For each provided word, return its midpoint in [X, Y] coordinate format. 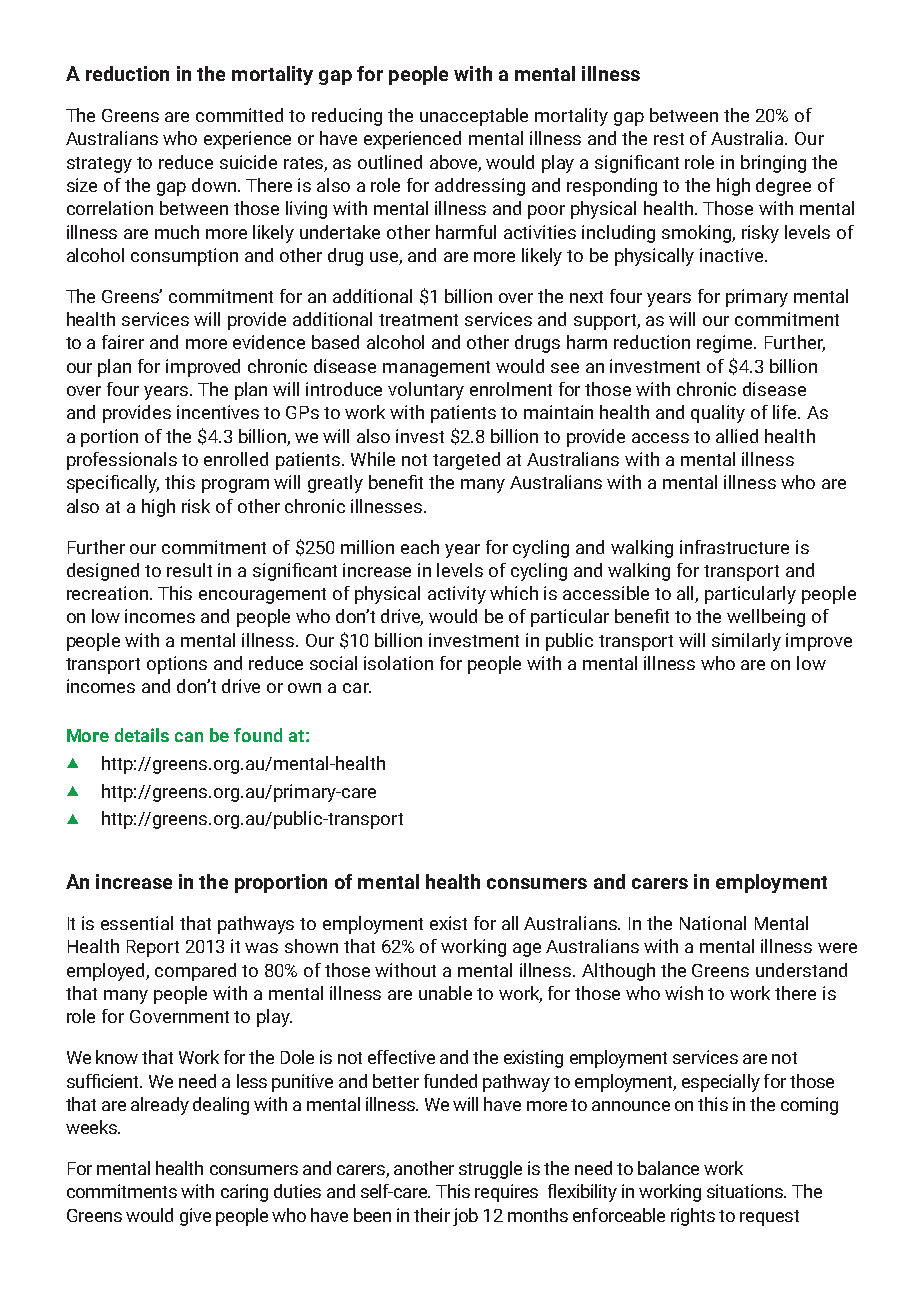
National [713, 923]
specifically [113, 484]
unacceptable [474, 117]
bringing [773, 164]
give [195, 1217]
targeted [466, 461]
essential [137, 923]
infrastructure [734, 547]
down [214, 185]
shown [311, 946]
